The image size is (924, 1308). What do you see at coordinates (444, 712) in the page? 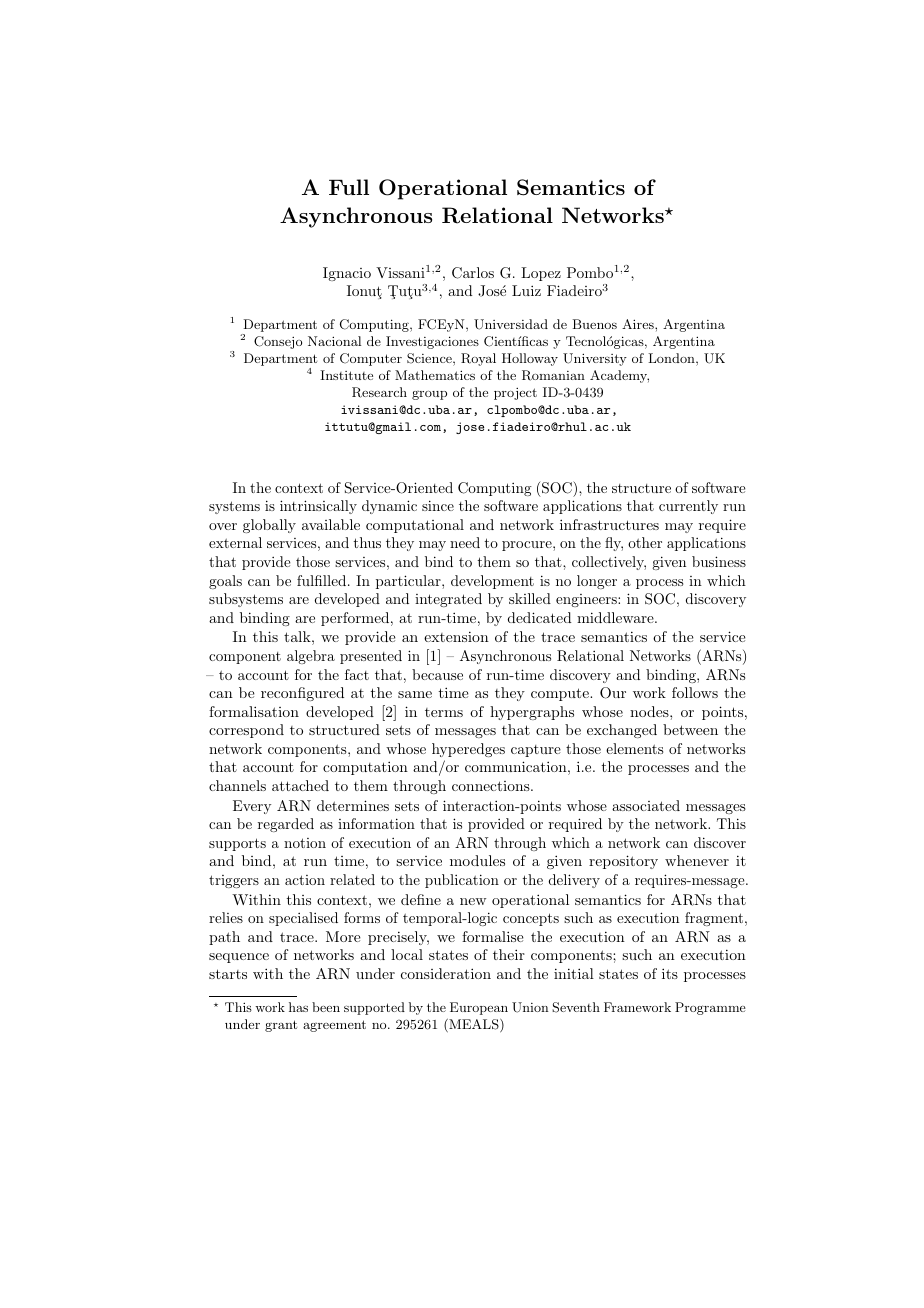
I see `terms` at bounding box center [444, 712].
